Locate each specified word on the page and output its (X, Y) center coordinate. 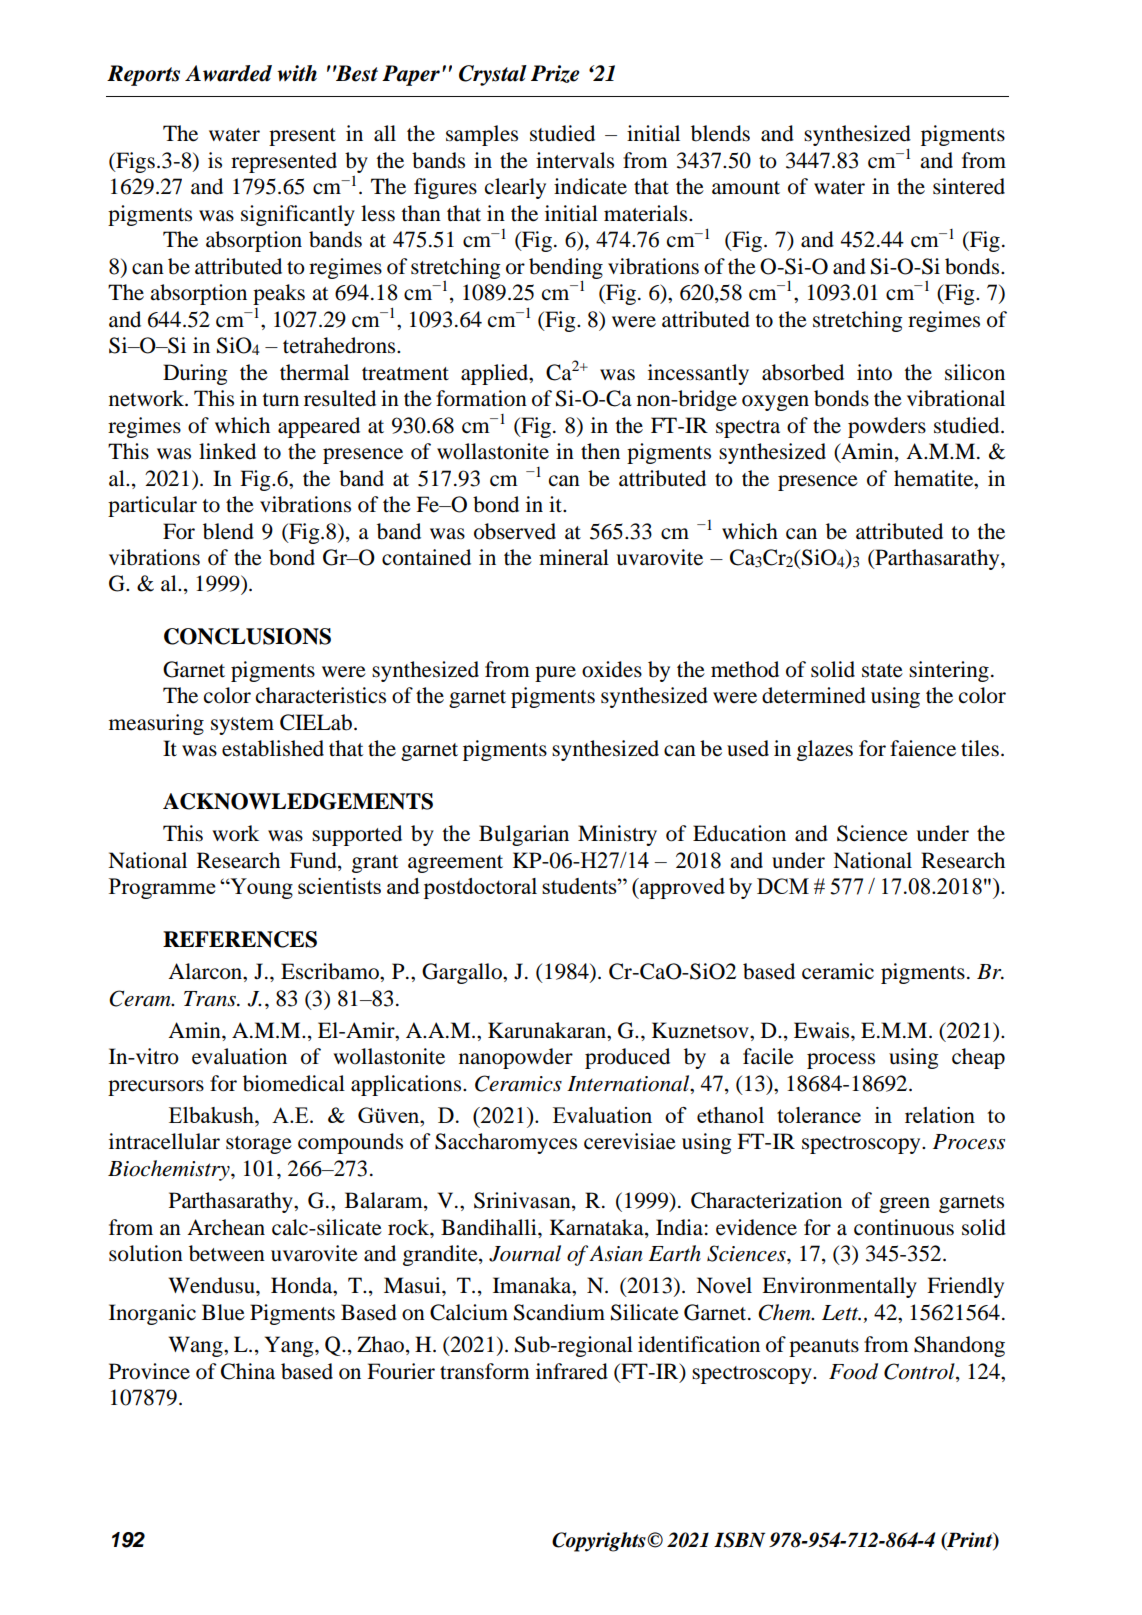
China (248, 1371)
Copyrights (600, 1542)
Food (853, 1371)
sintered (969, 186)
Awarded (228, 73)
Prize (555, 74)
